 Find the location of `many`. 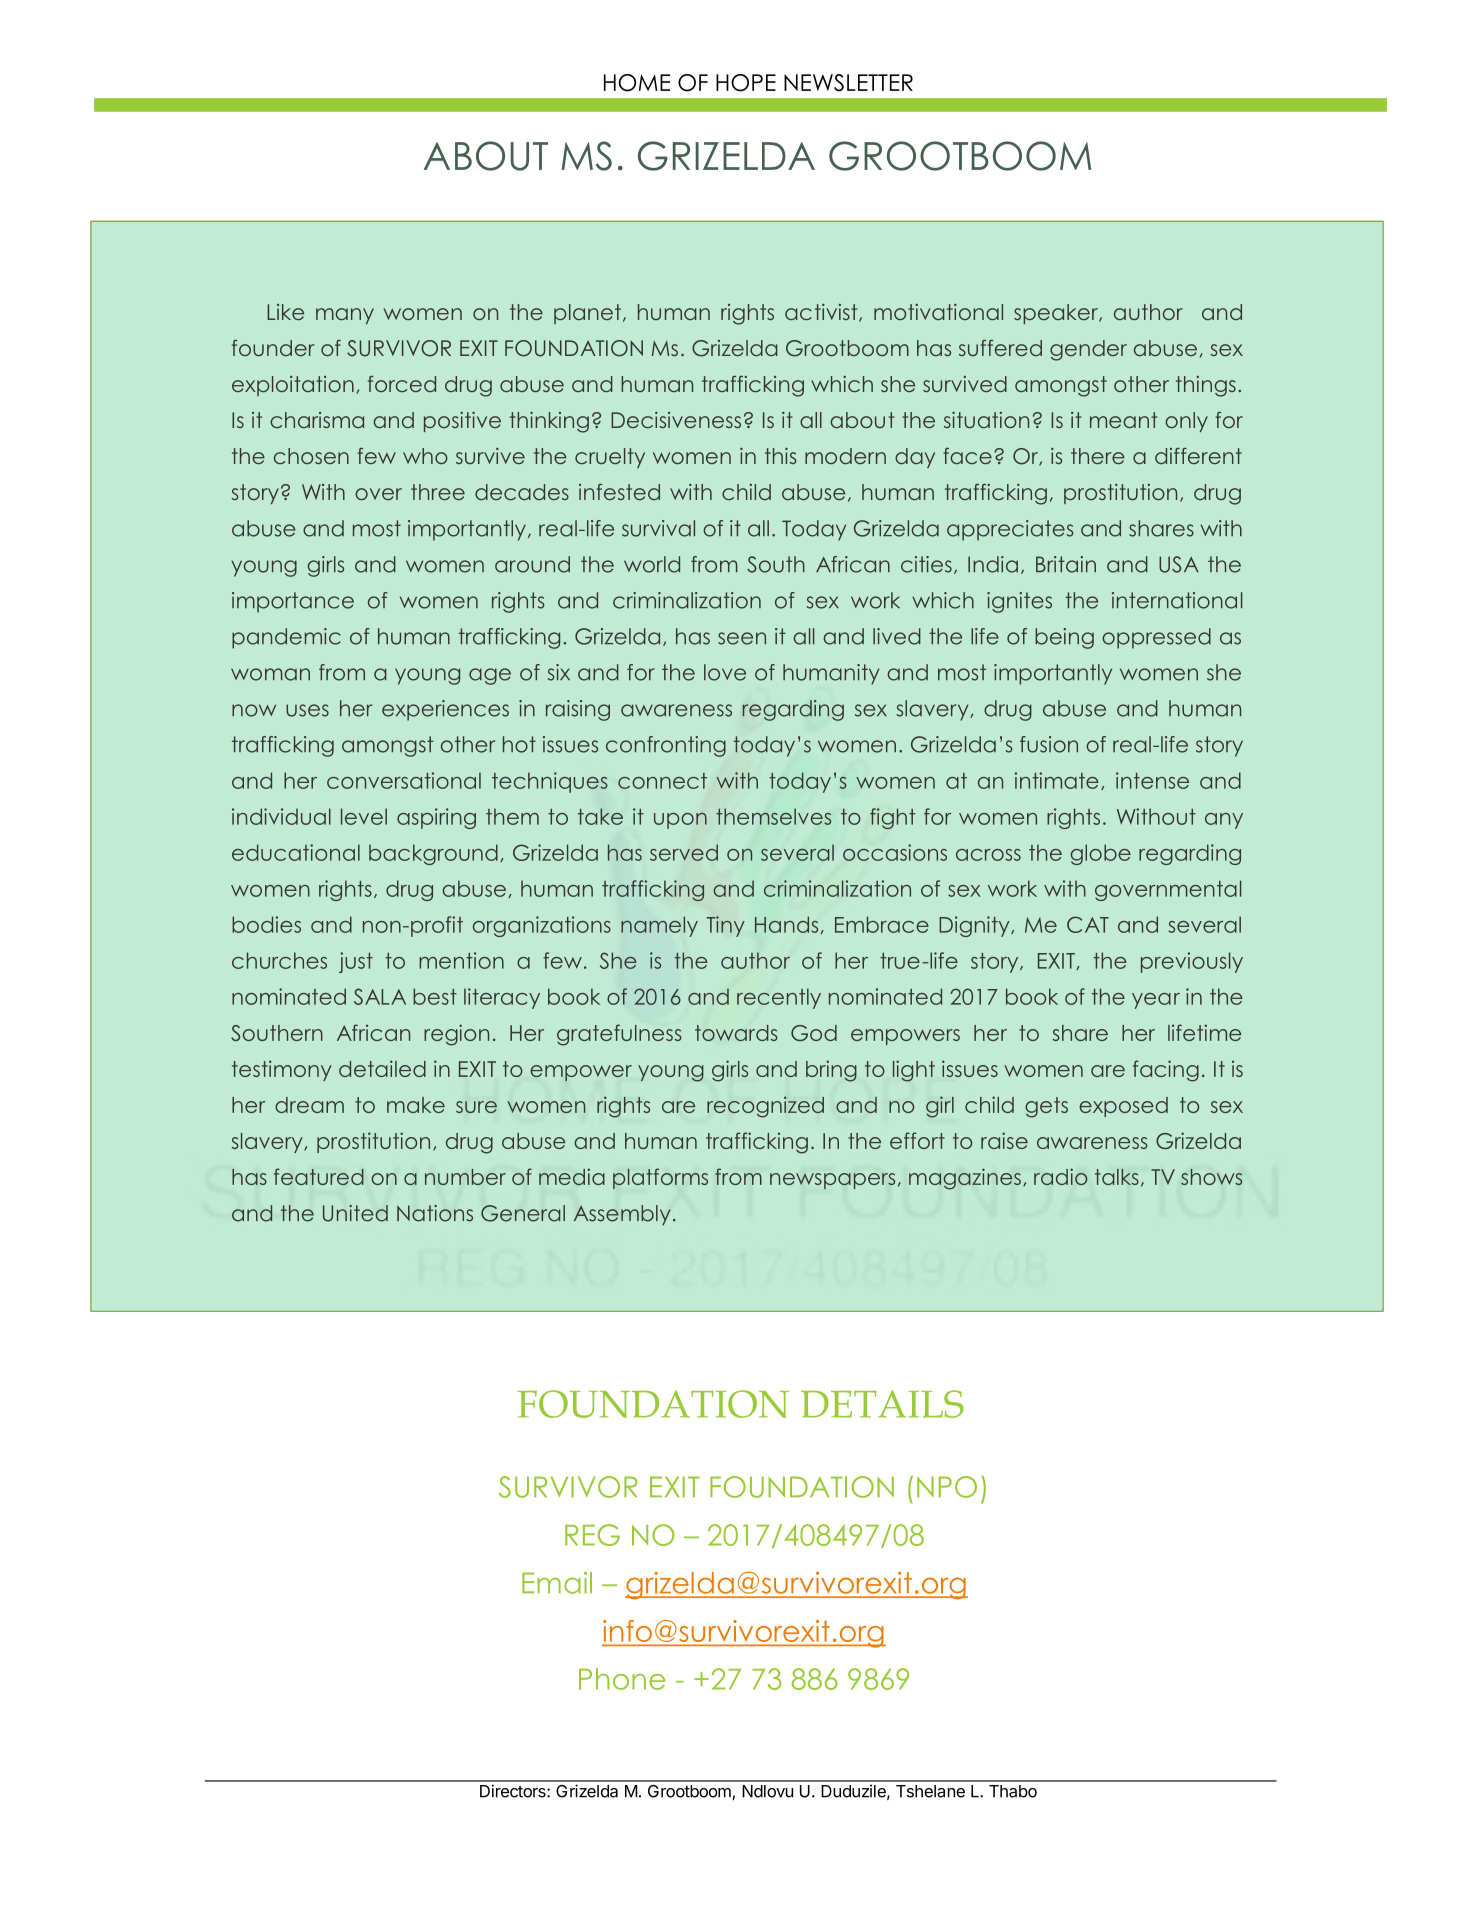

many is located at coordinates (345, 316).
